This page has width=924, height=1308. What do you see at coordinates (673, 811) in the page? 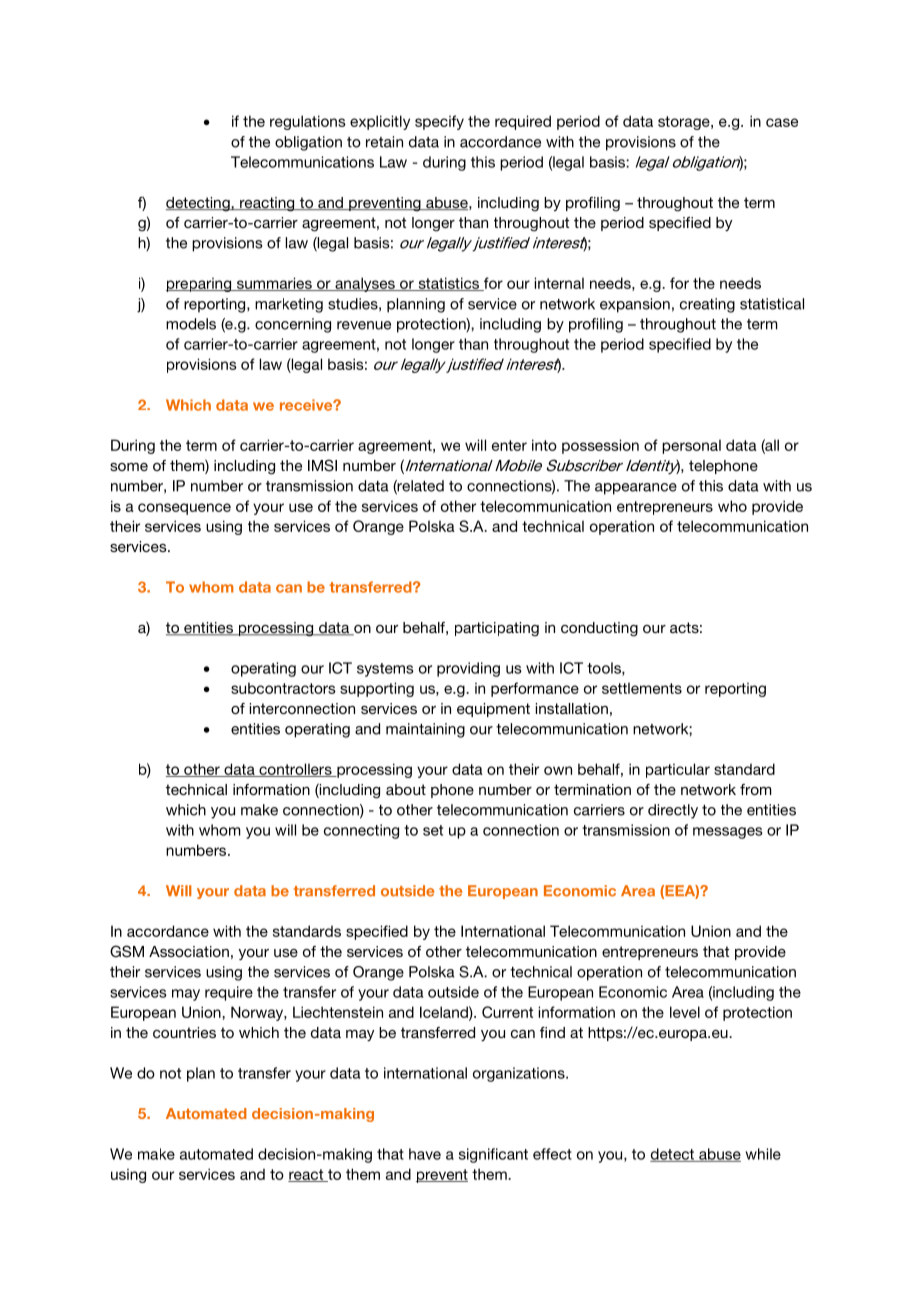
I see `directly` at bounding box center [673, 811].
